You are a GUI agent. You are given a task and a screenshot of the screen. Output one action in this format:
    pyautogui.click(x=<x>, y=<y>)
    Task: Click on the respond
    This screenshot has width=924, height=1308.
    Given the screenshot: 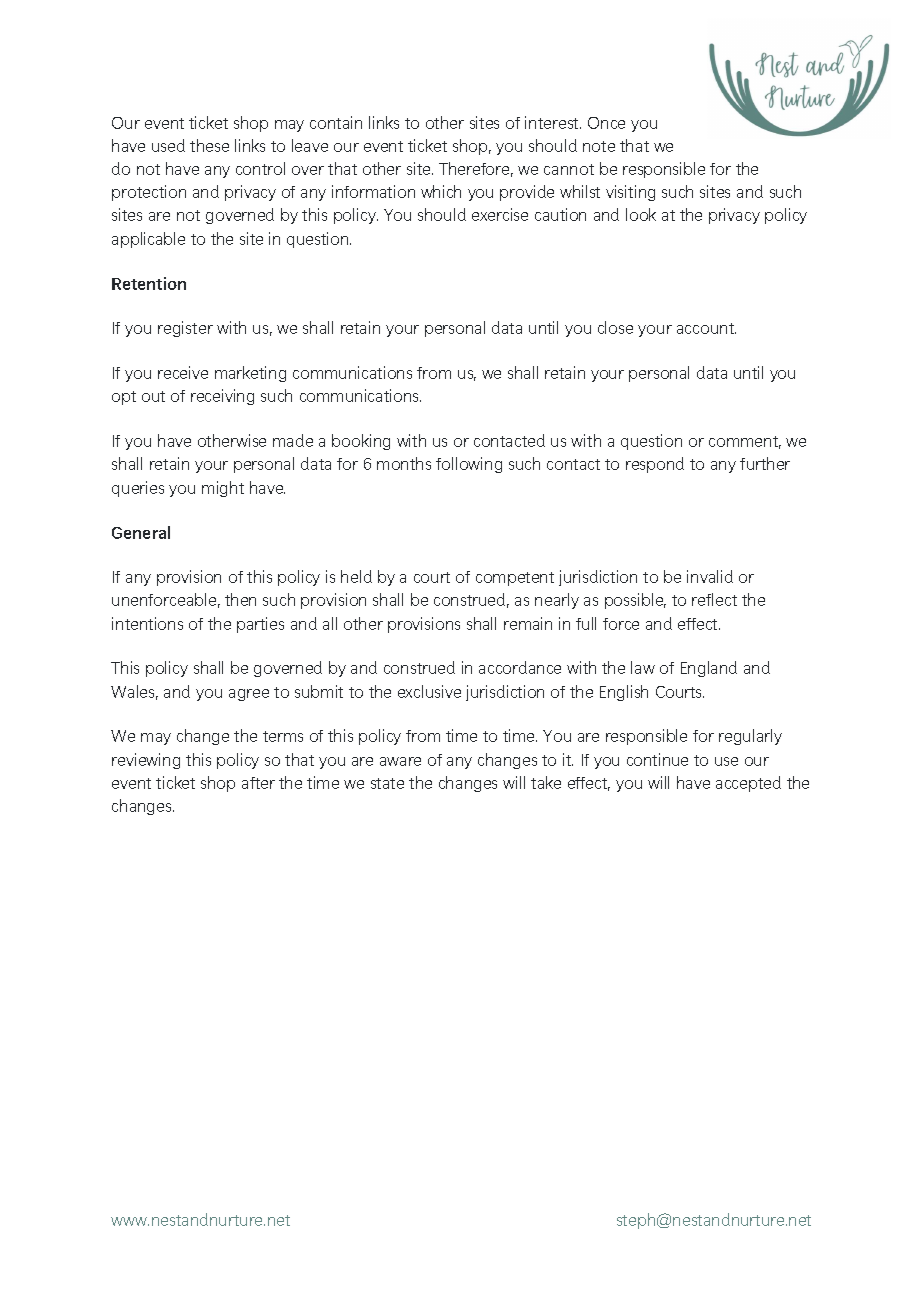 What is the action you would take?
    pyautogui.click(x=655, y=465)
